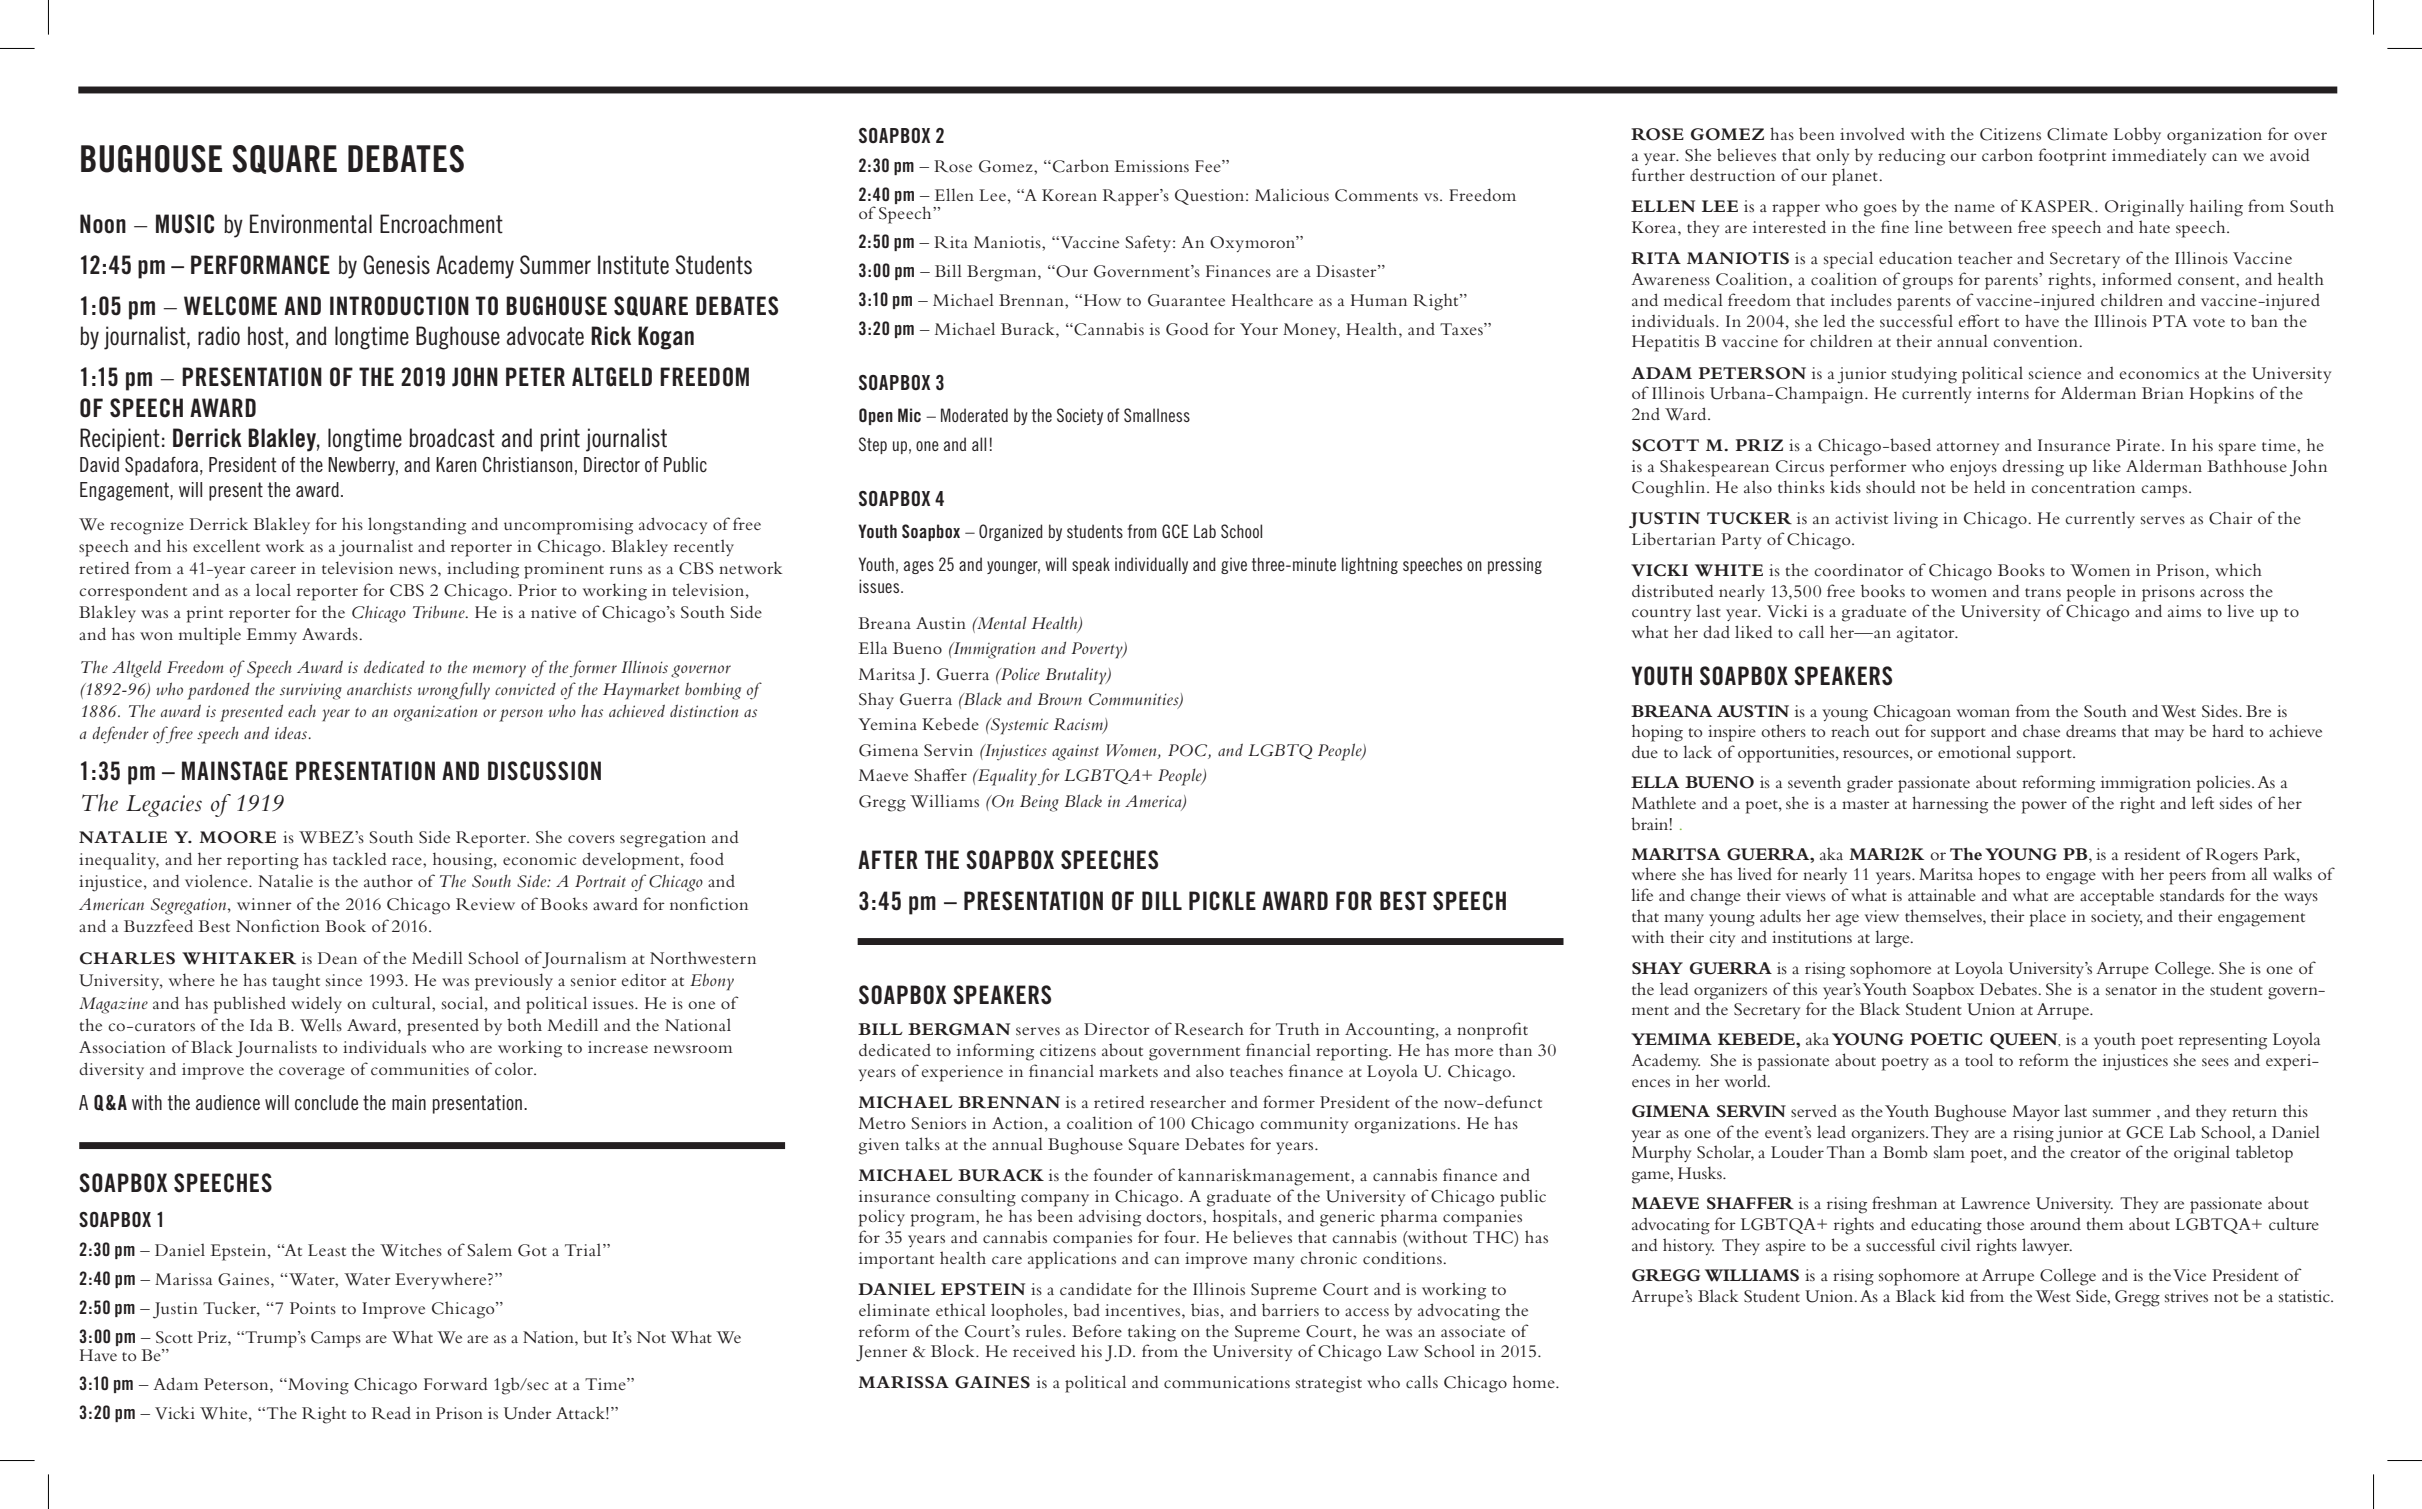  Describe the element at coordinates (388, 880) in the screenshot. I see `author` at that location.
